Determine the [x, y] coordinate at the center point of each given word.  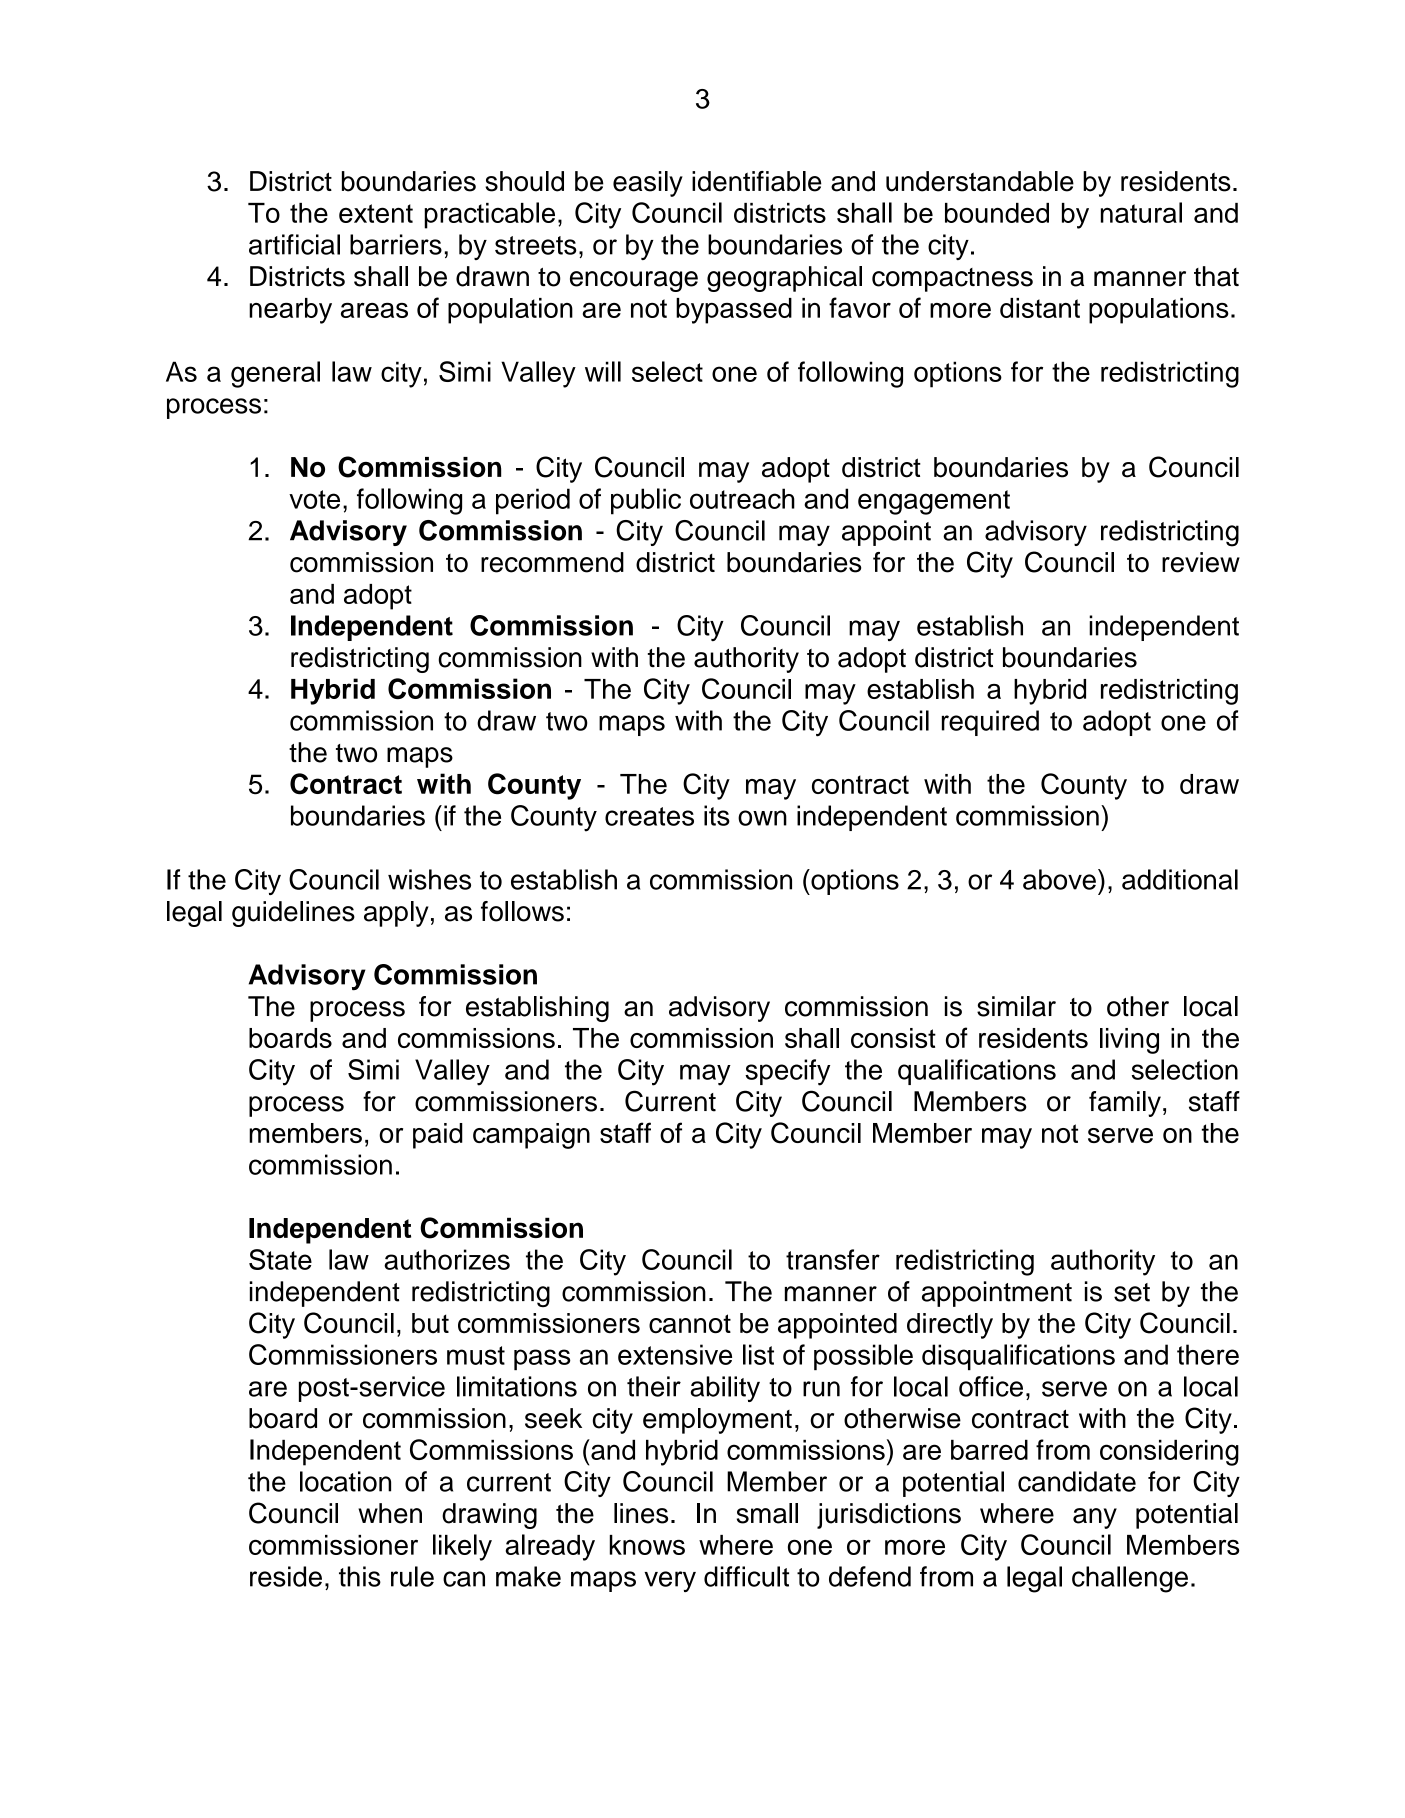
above [1059, 879]
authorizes [447, 1259]
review [1201, 562]
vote [314, 499]
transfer [833, 1259]
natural [1141, 212]
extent [376, 213]
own [762, 818]
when [390, 1513]
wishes [429, 879]
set [1132, 1292]
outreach [742, 498]
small [767, 1513]
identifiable [757, 181]
